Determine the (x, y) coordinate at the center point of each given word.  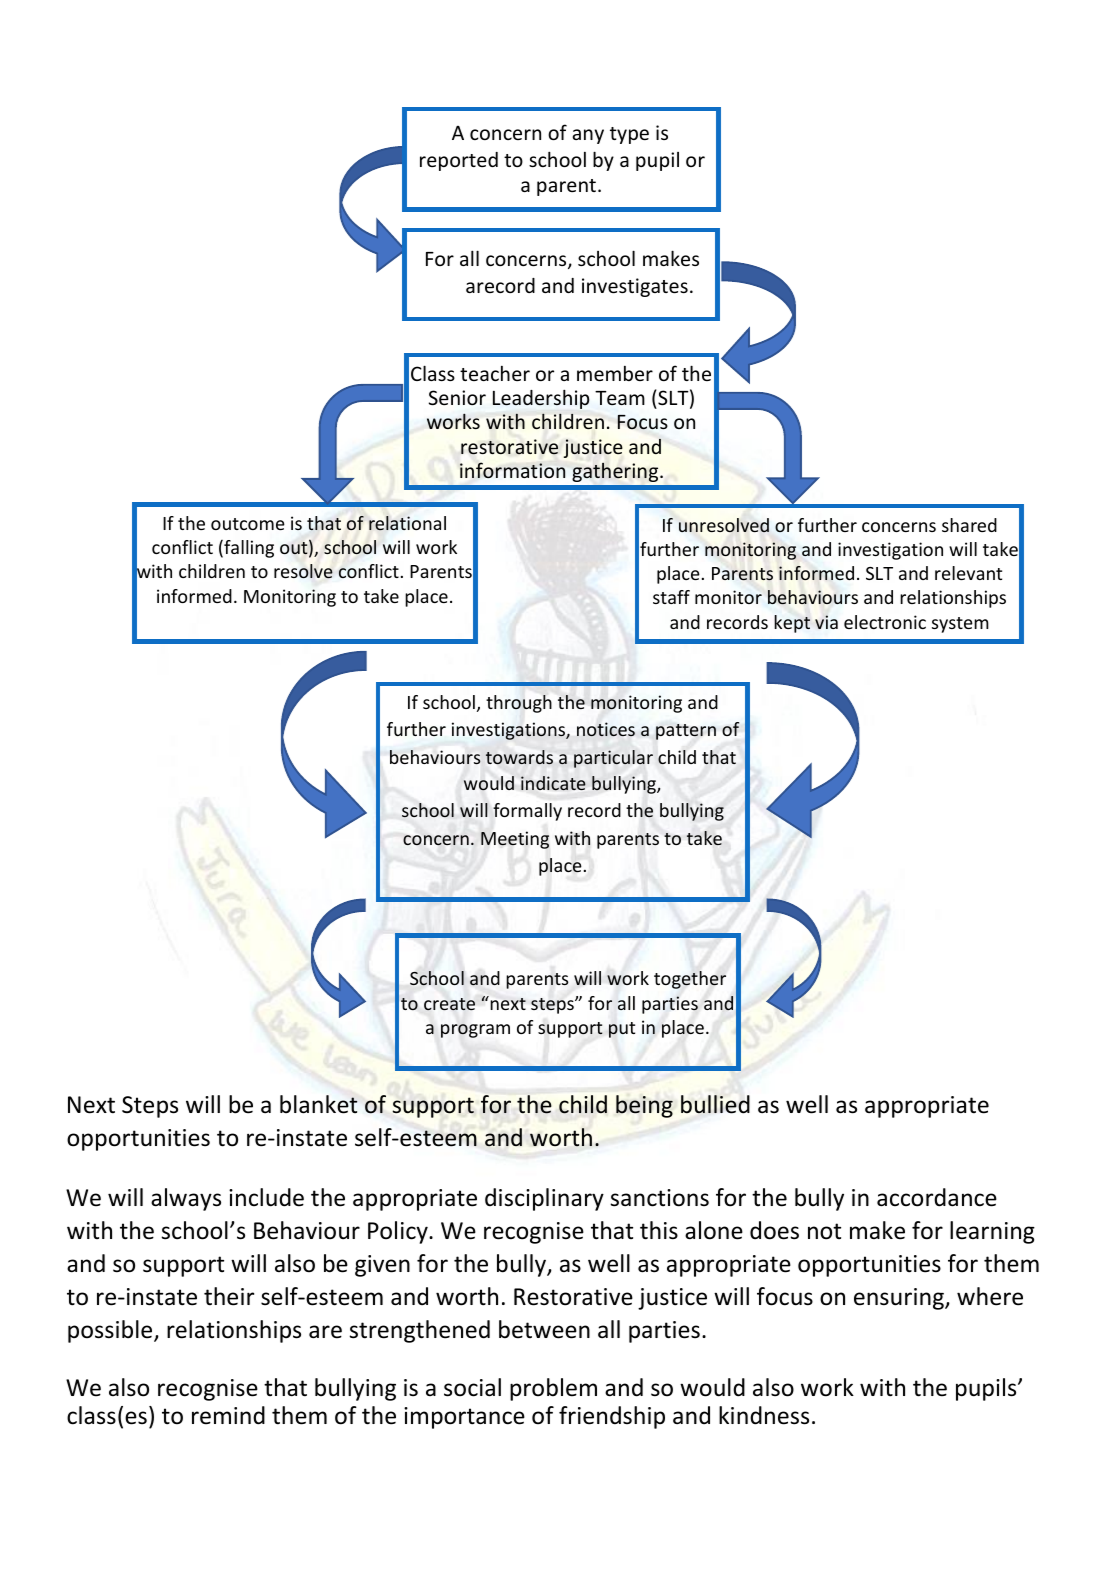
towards (519, 757)
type (629, 135)
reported (459, 161)
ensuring (900, 1299)
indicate (553, 783)
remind (228, 1415)
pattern (686, 732)
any (588, 136)
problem (553, 1389)
